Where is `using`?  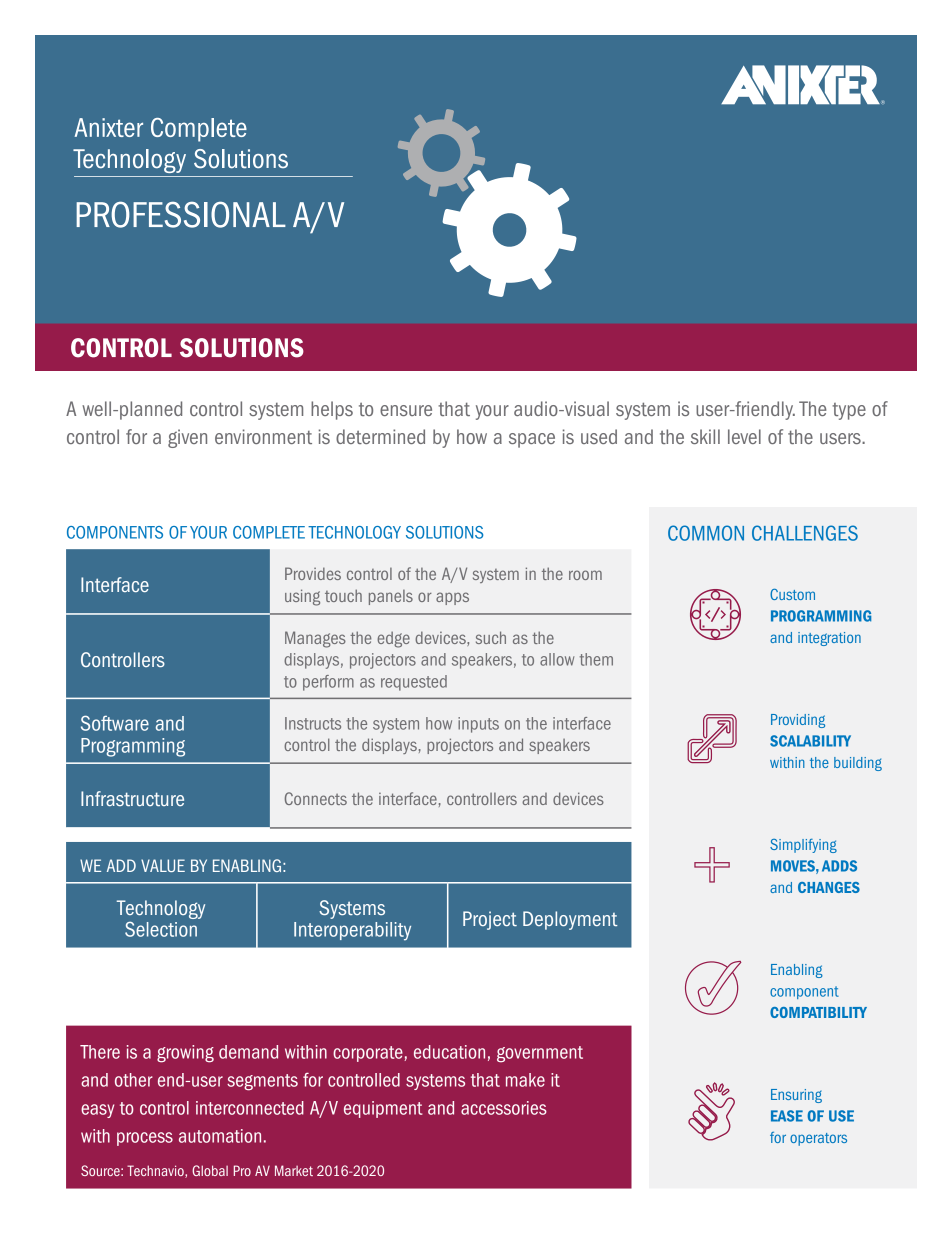
using is located at coordinates (302, 597).
